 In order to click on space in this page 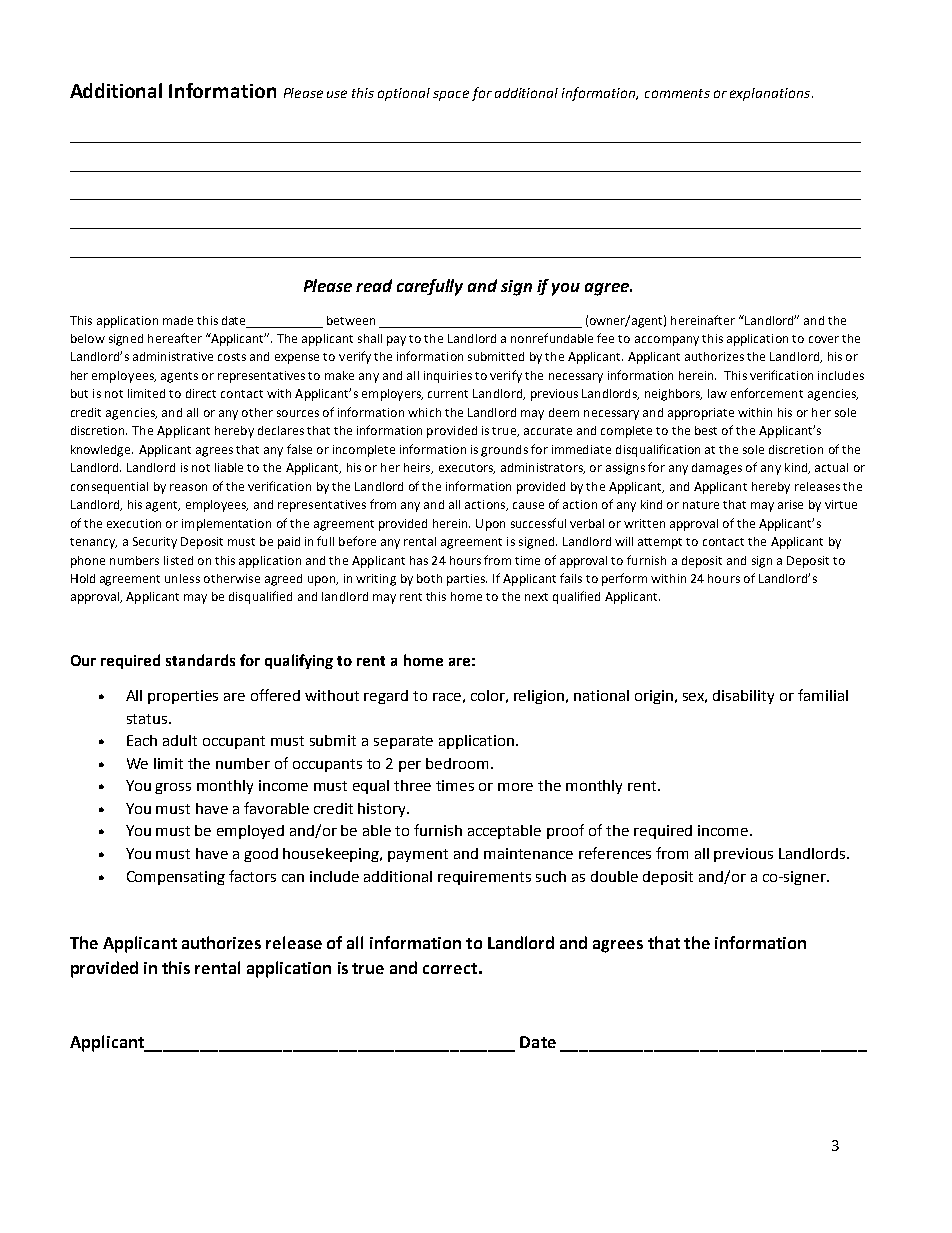, I will do `click(451, 95)`.
